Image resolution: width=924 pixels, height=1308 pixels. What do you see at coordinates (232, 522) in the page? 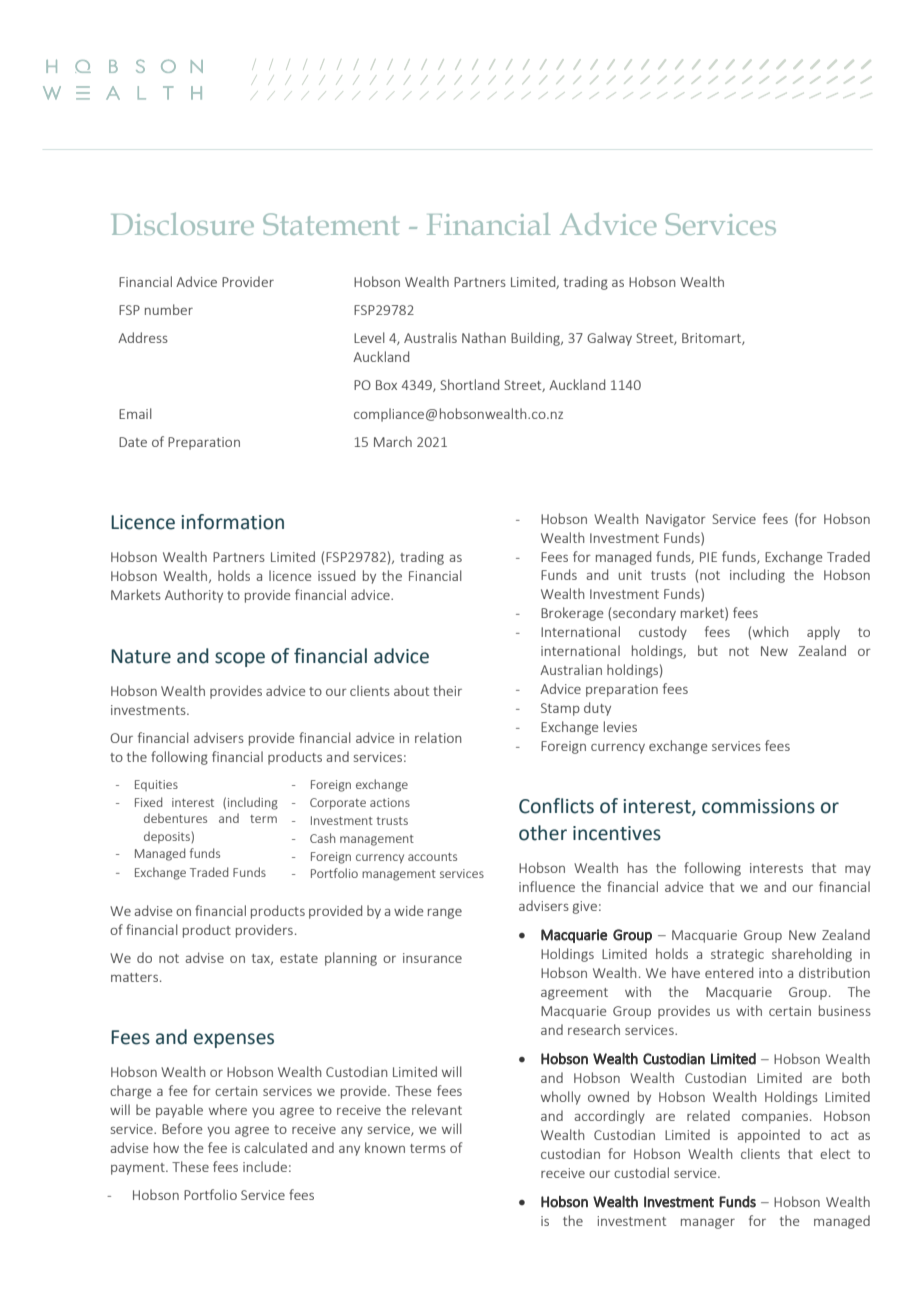
I see `information` at bounding box center [232, 522].
